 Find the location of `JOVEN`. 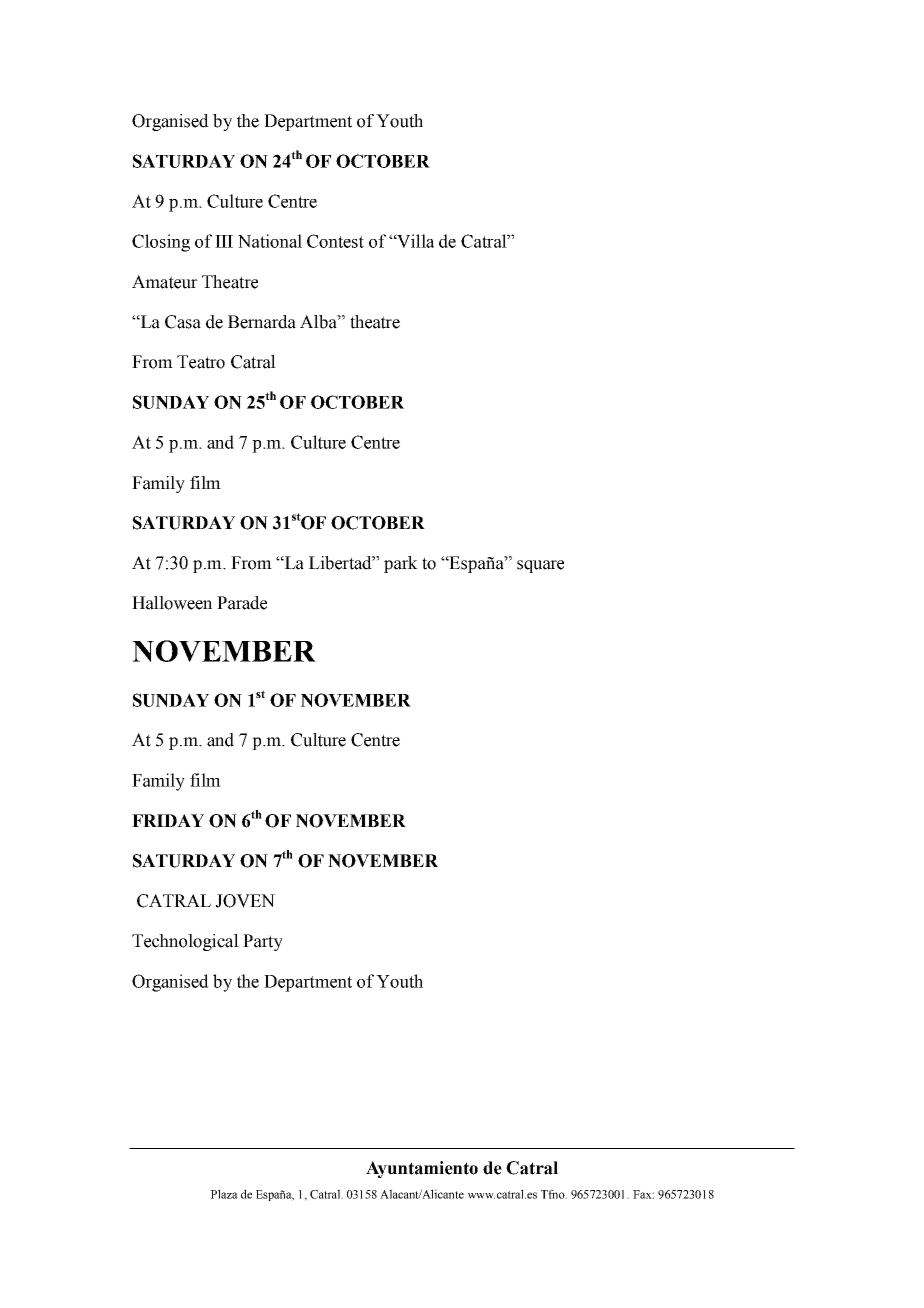

JOVEN is located at coordinates (245, 901).
